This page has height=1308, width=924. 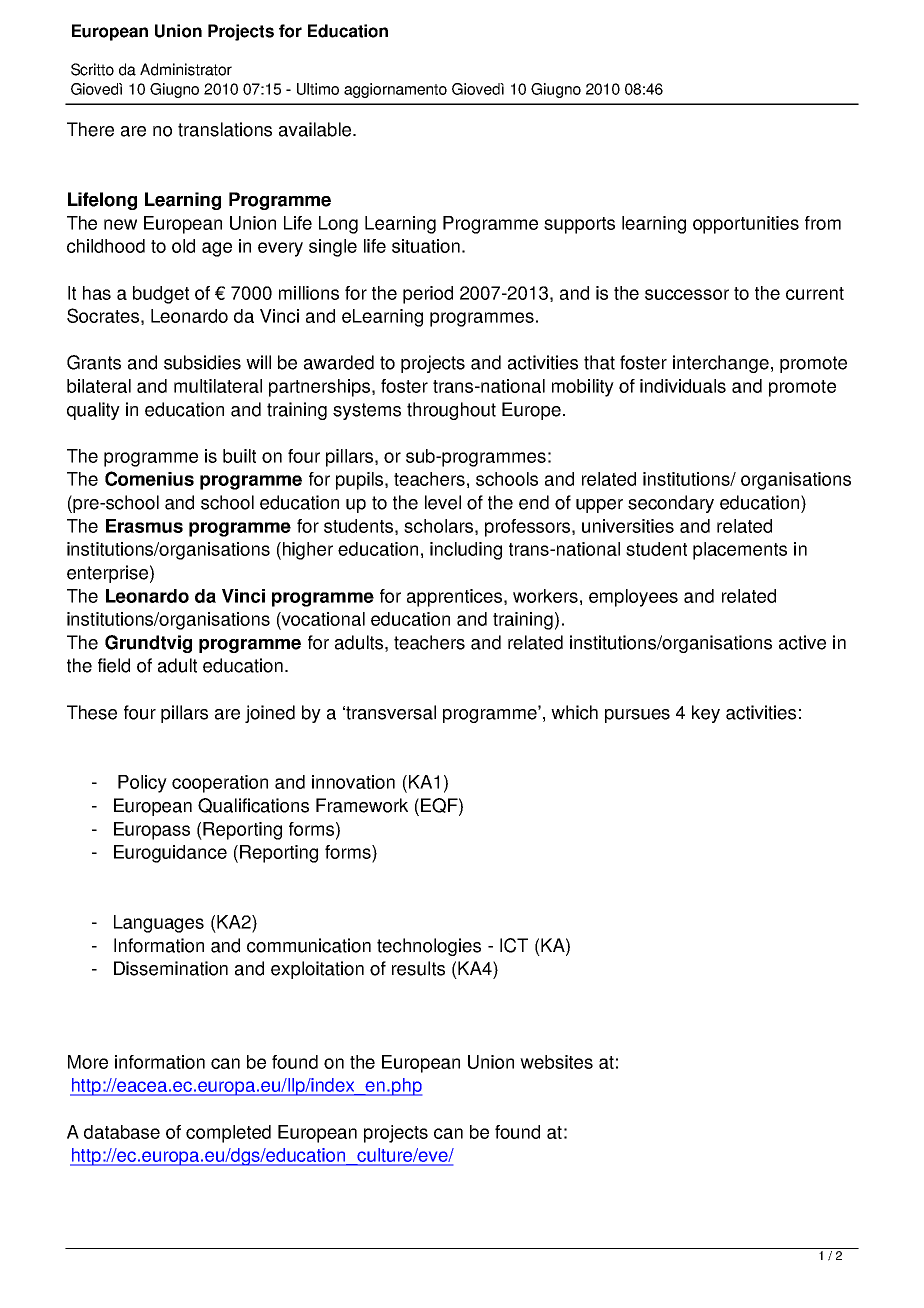 What do you see at coordinates (122, 1132) in the page?
I see `database` at bounding box center [122, 1132].
